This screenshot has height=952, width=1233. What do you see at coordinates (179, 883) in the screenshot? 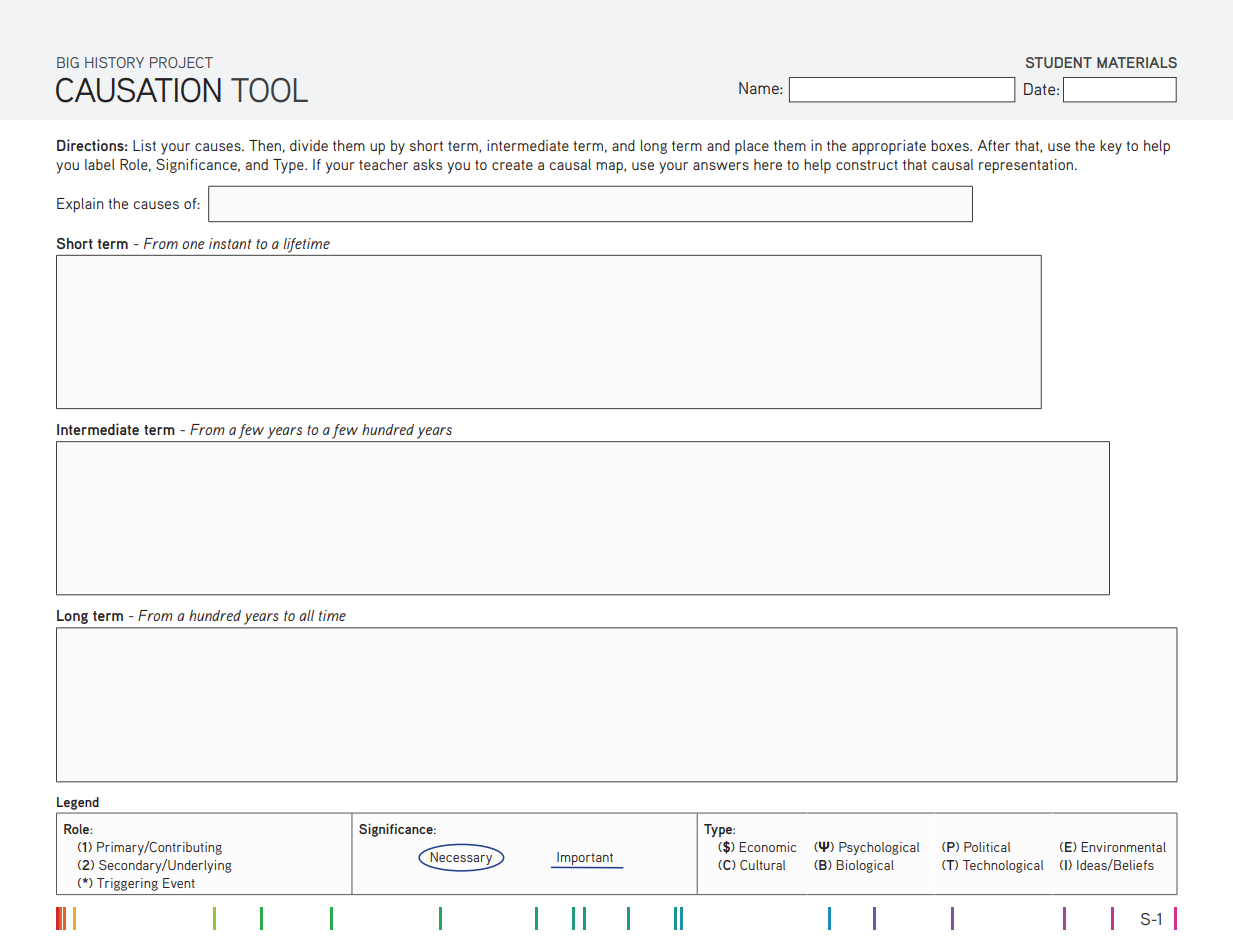
I see `Event` at bounding box center [179, 883].
